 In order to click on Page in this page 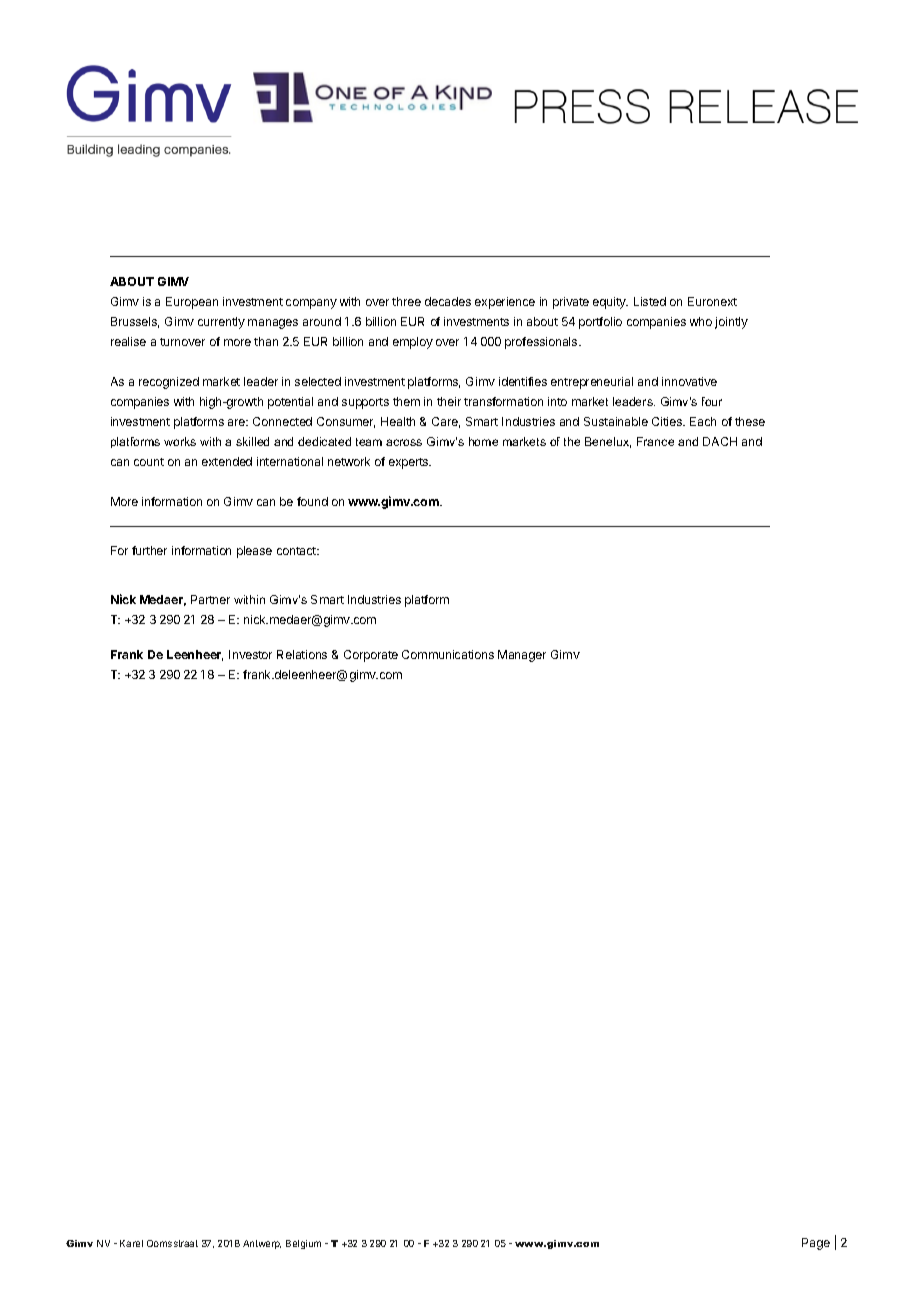, I will do `click(816, 1244)`.
